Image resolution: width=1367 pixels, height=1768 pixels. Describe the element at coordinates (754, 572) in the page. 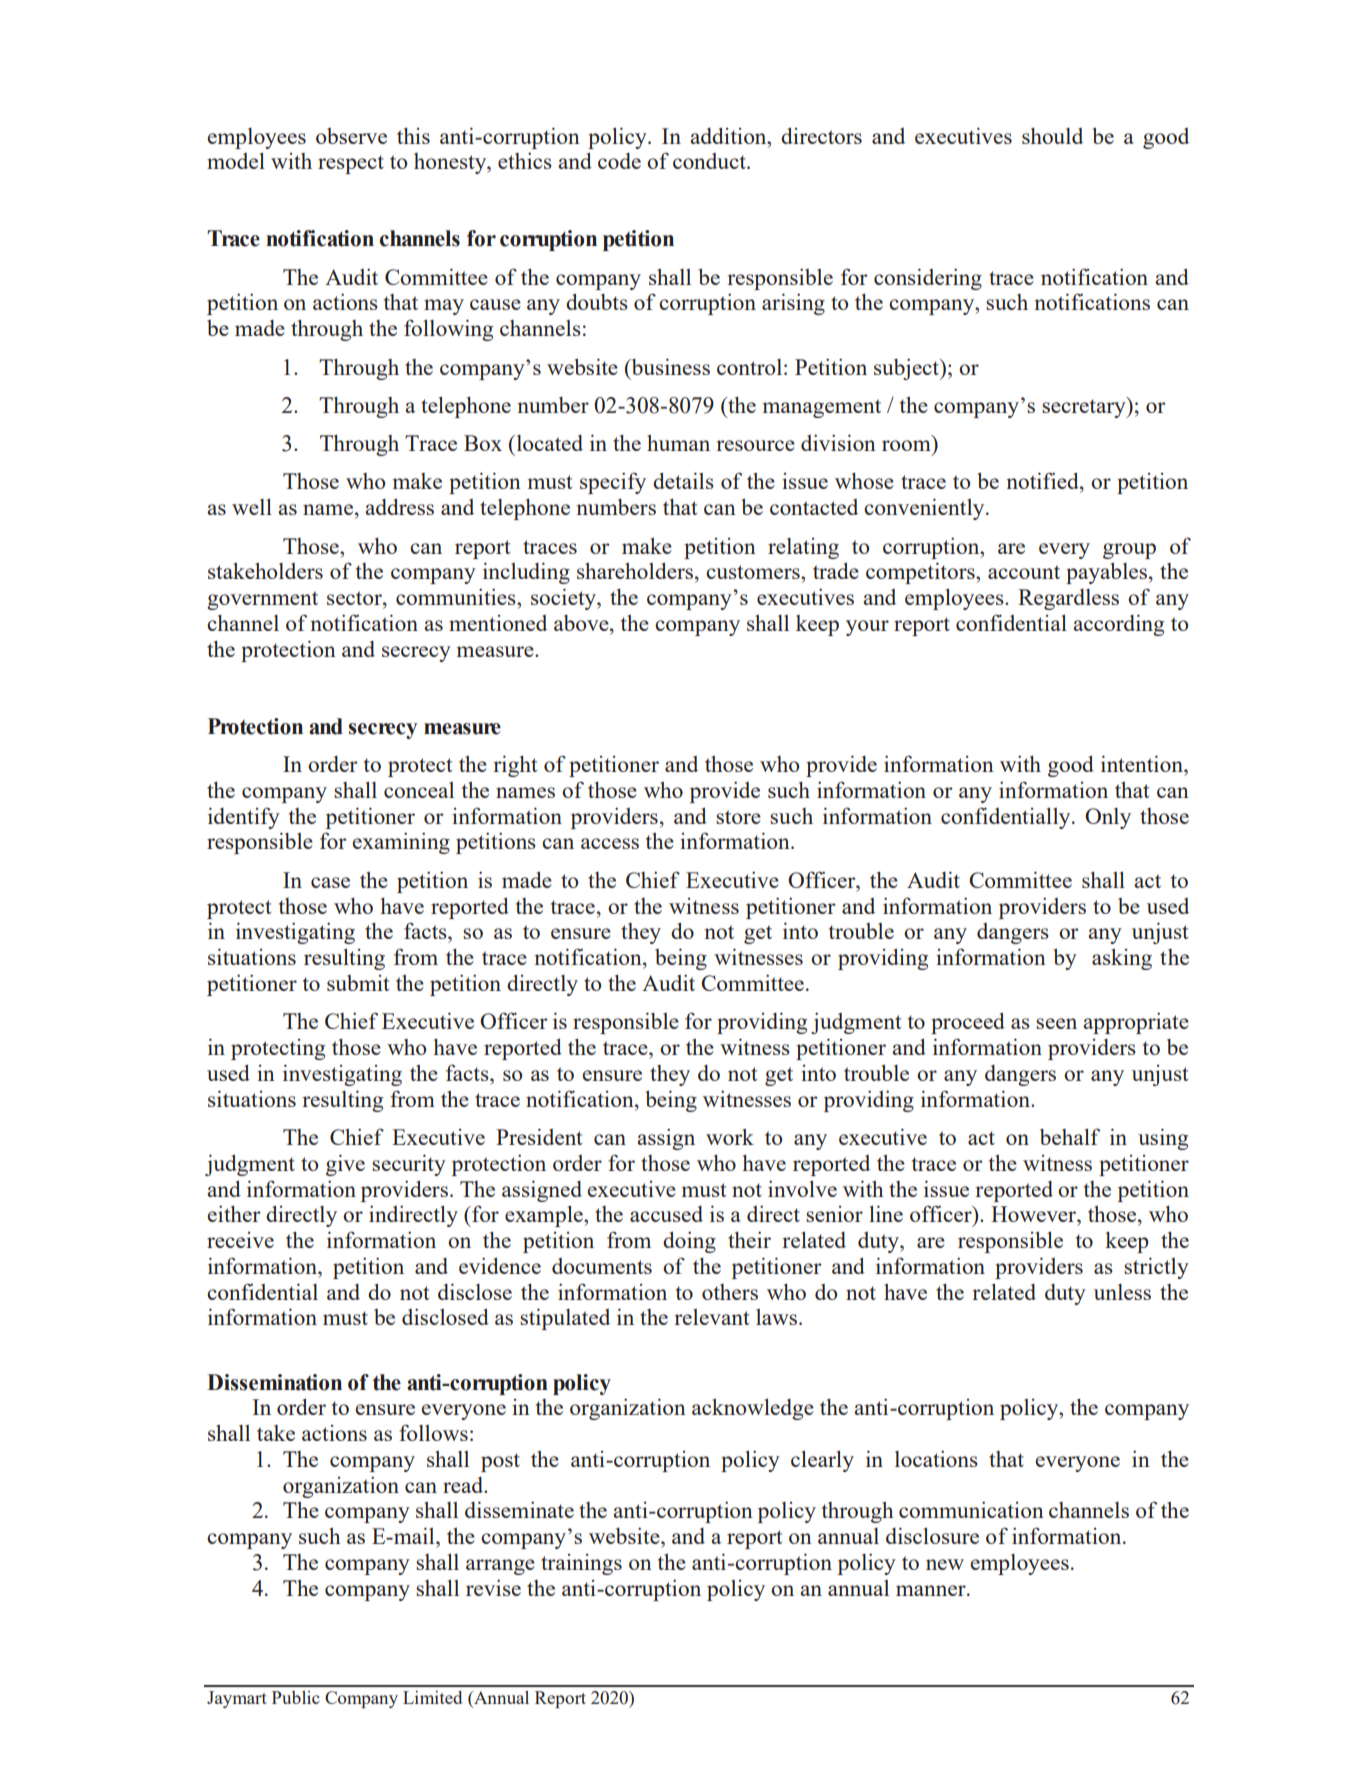

I see `customers` at that location.
